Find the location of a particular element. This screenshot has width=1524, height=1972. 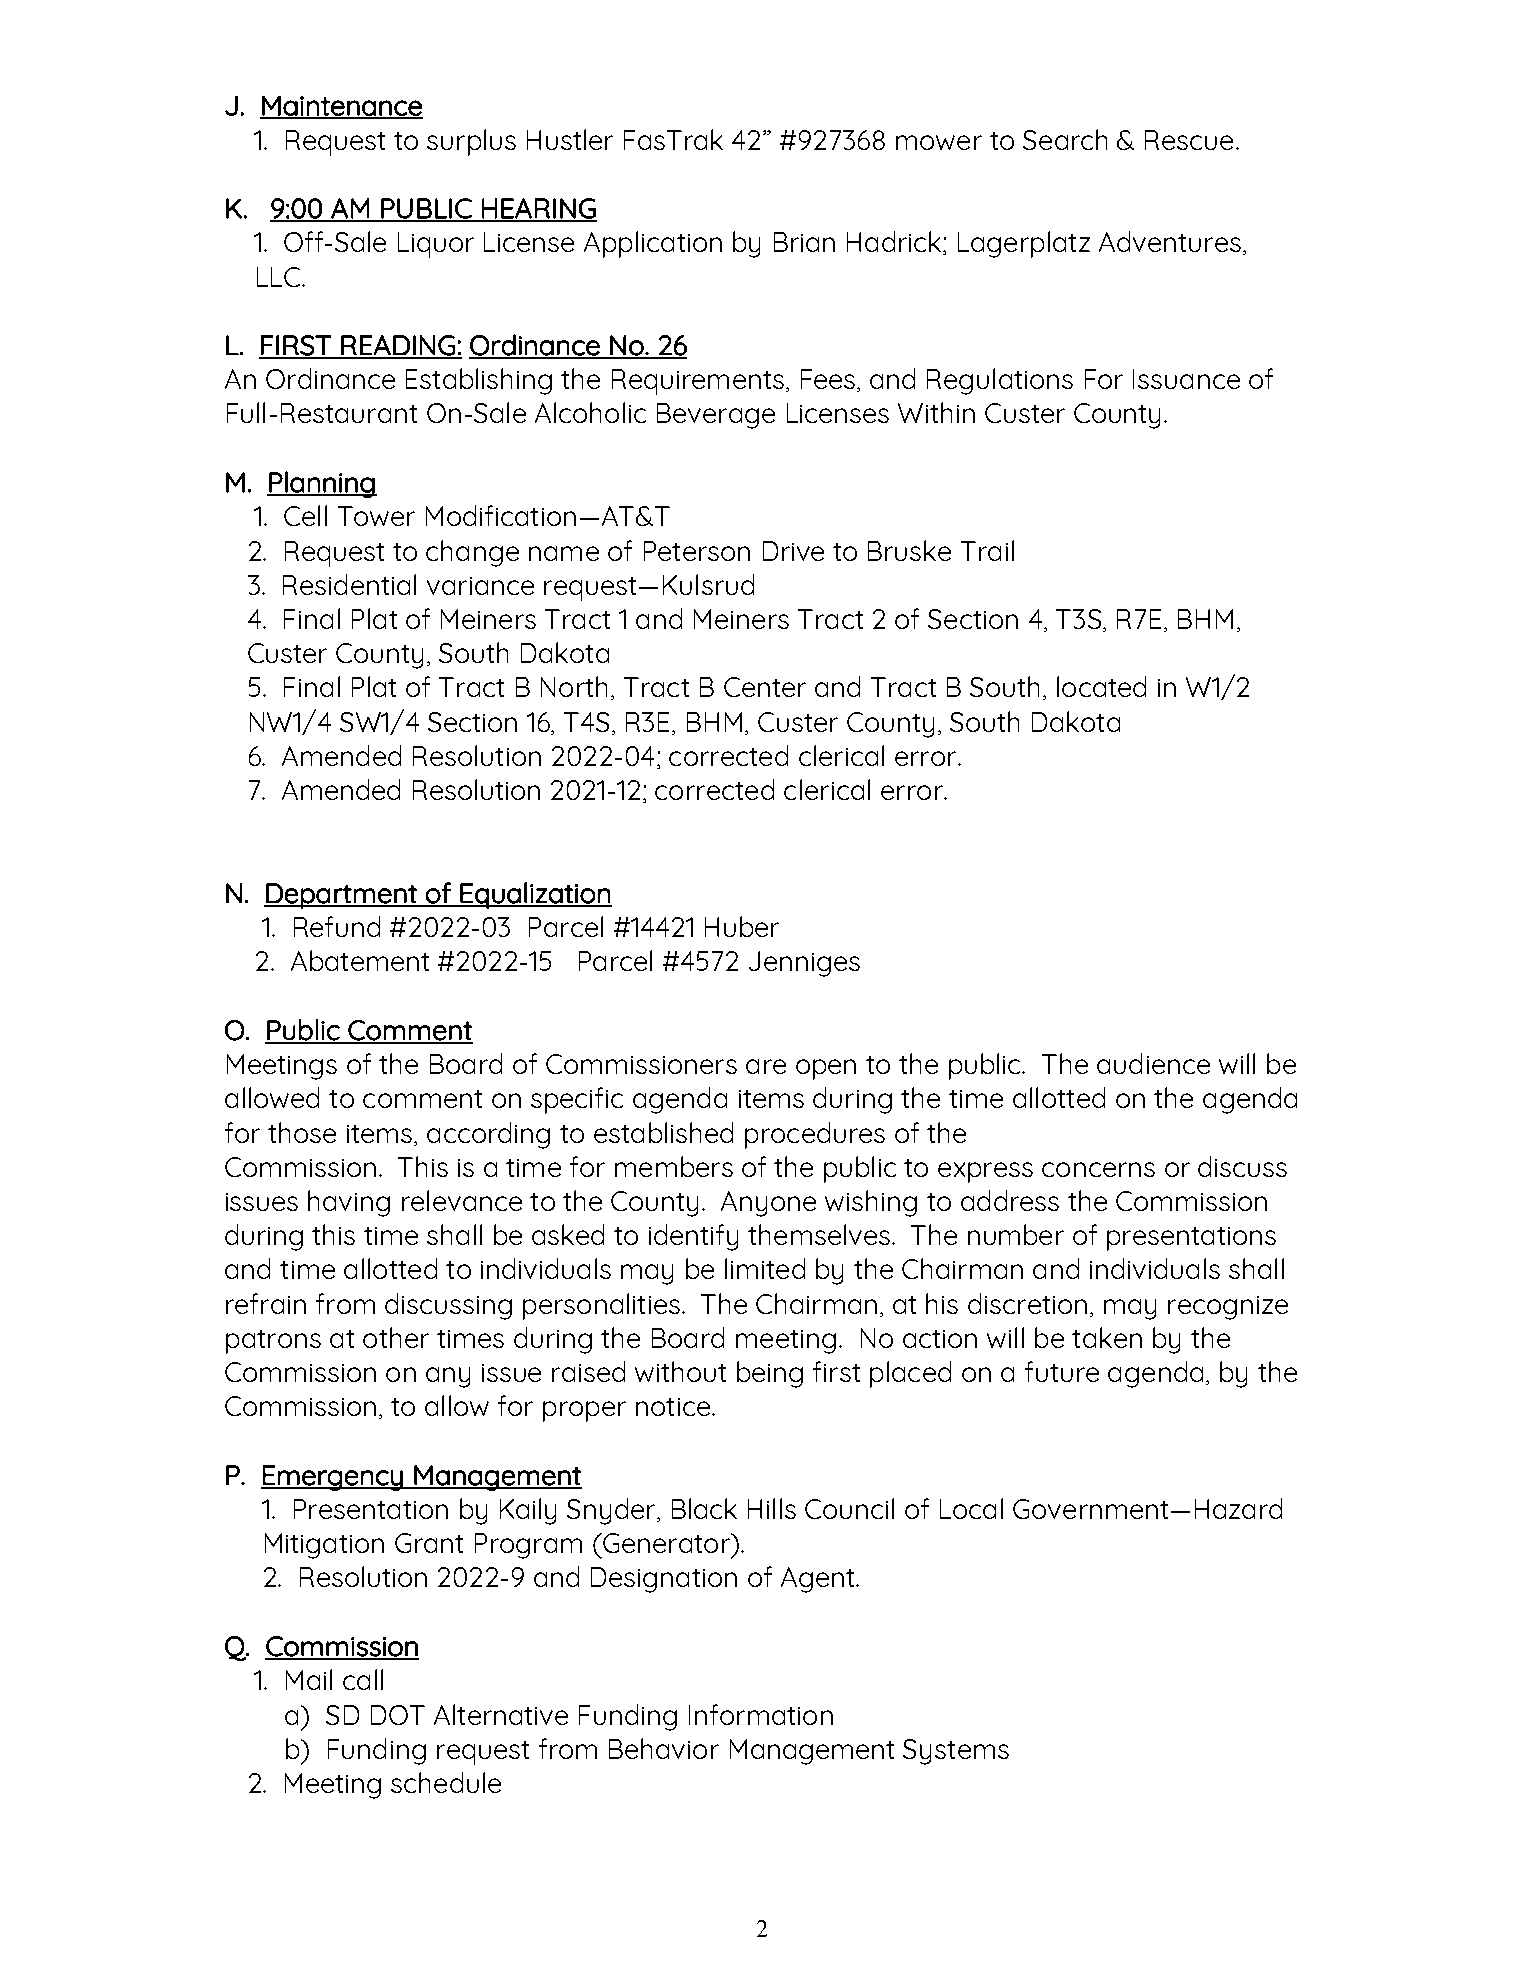

Maintenance is located at coordinates (341, 107).
